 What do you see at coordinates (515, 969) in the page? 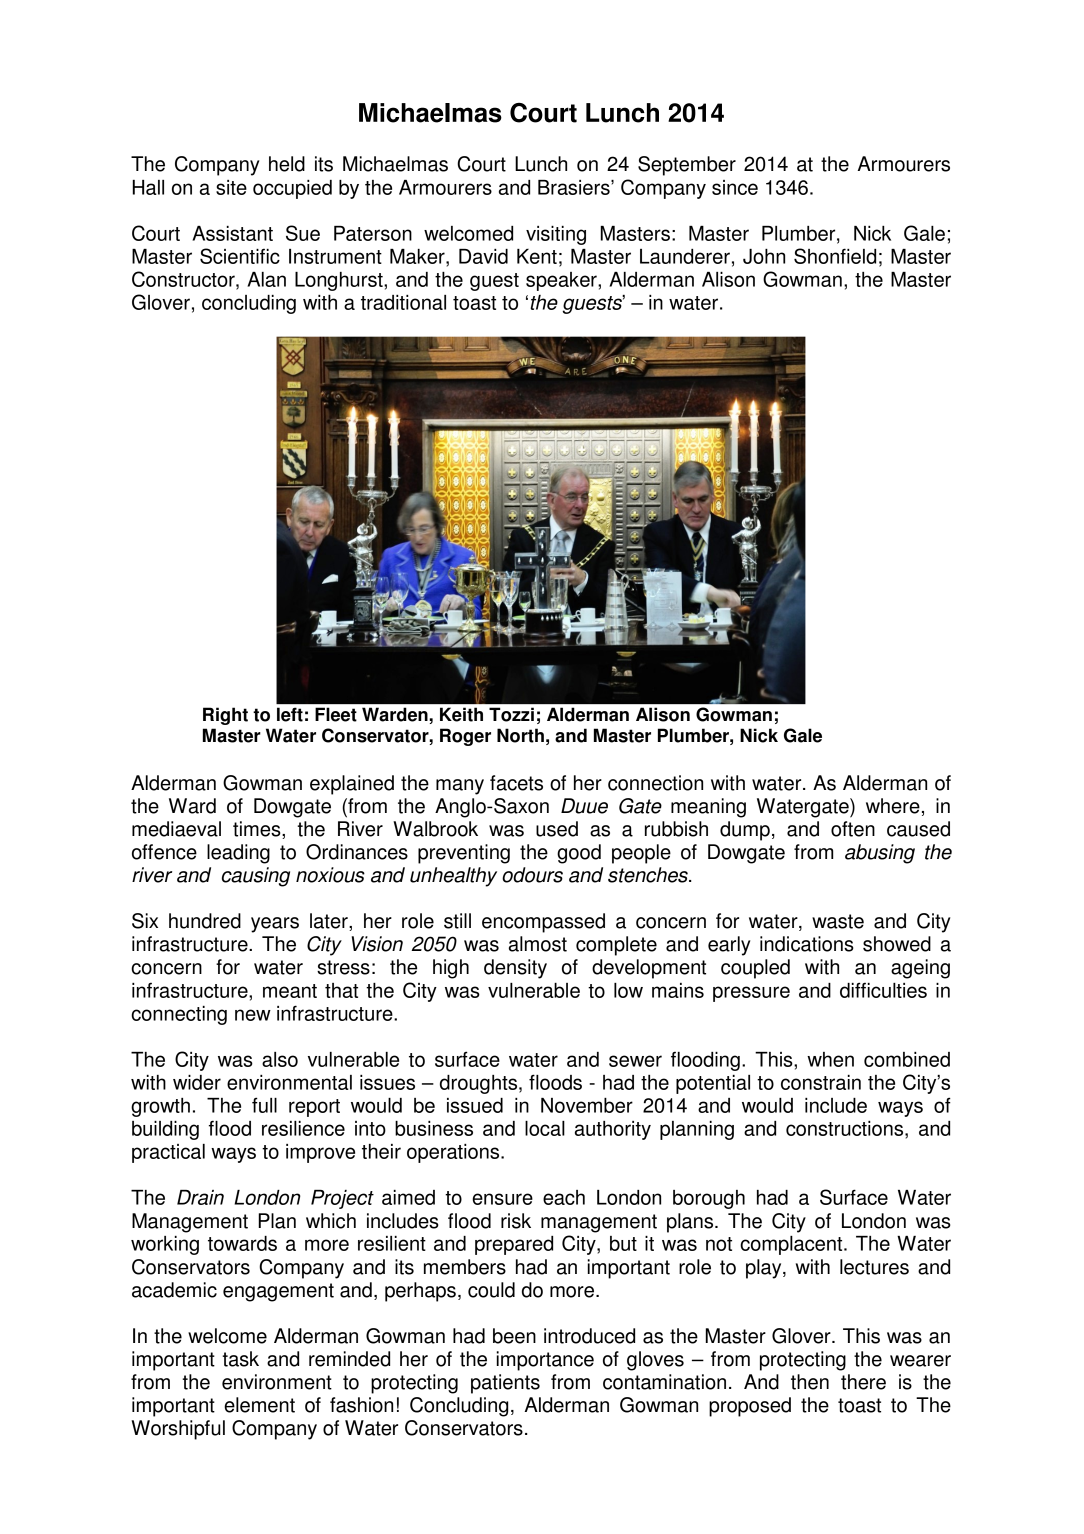
I see `density` at bounding box center [515, 969].
